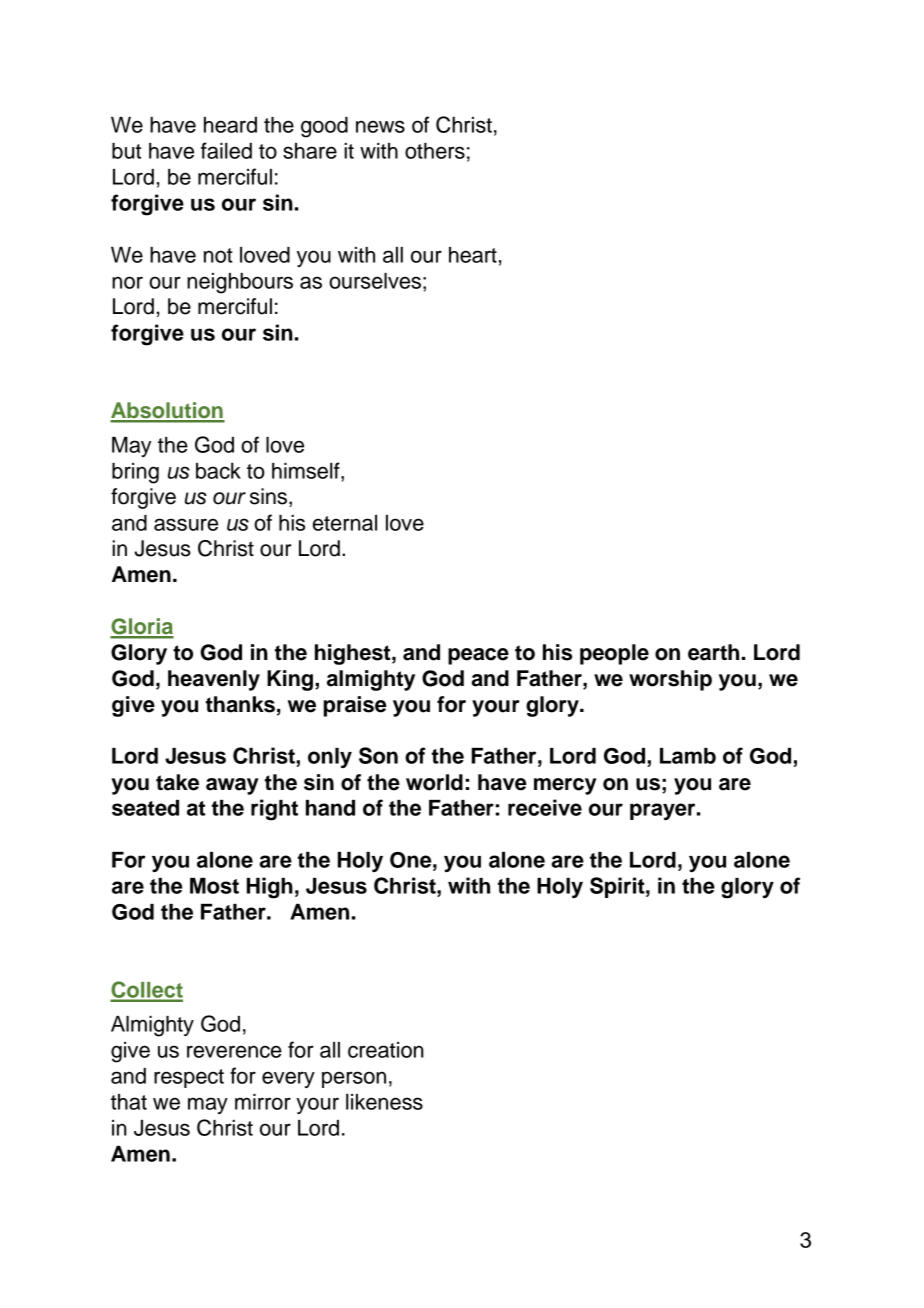  What do you see at coordinates (473, 255) in the screenshot?
I see `heart` at bounding box center [473, 255].
